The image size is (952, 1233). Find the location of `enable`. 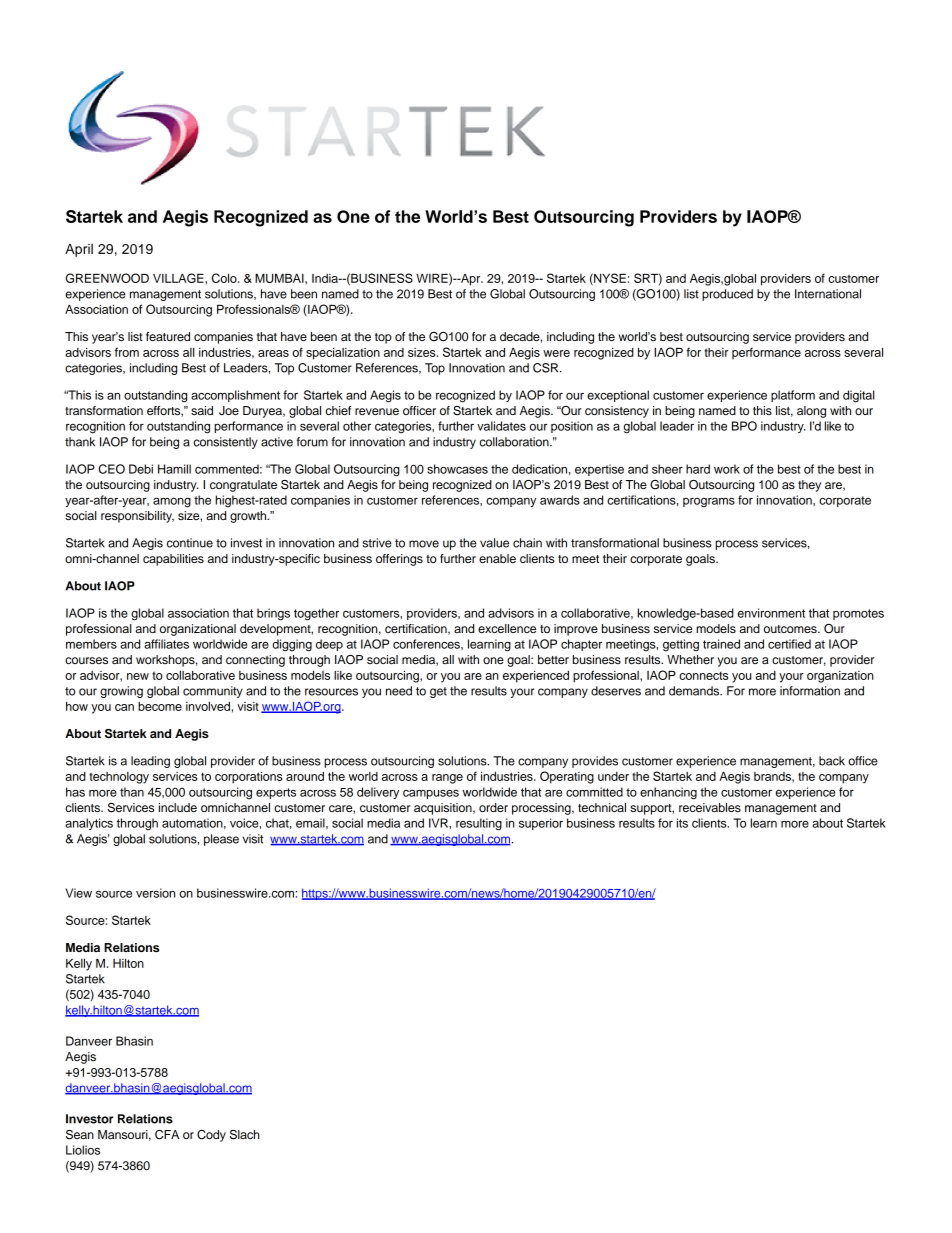

enable is located at coordinates (497, 558).
